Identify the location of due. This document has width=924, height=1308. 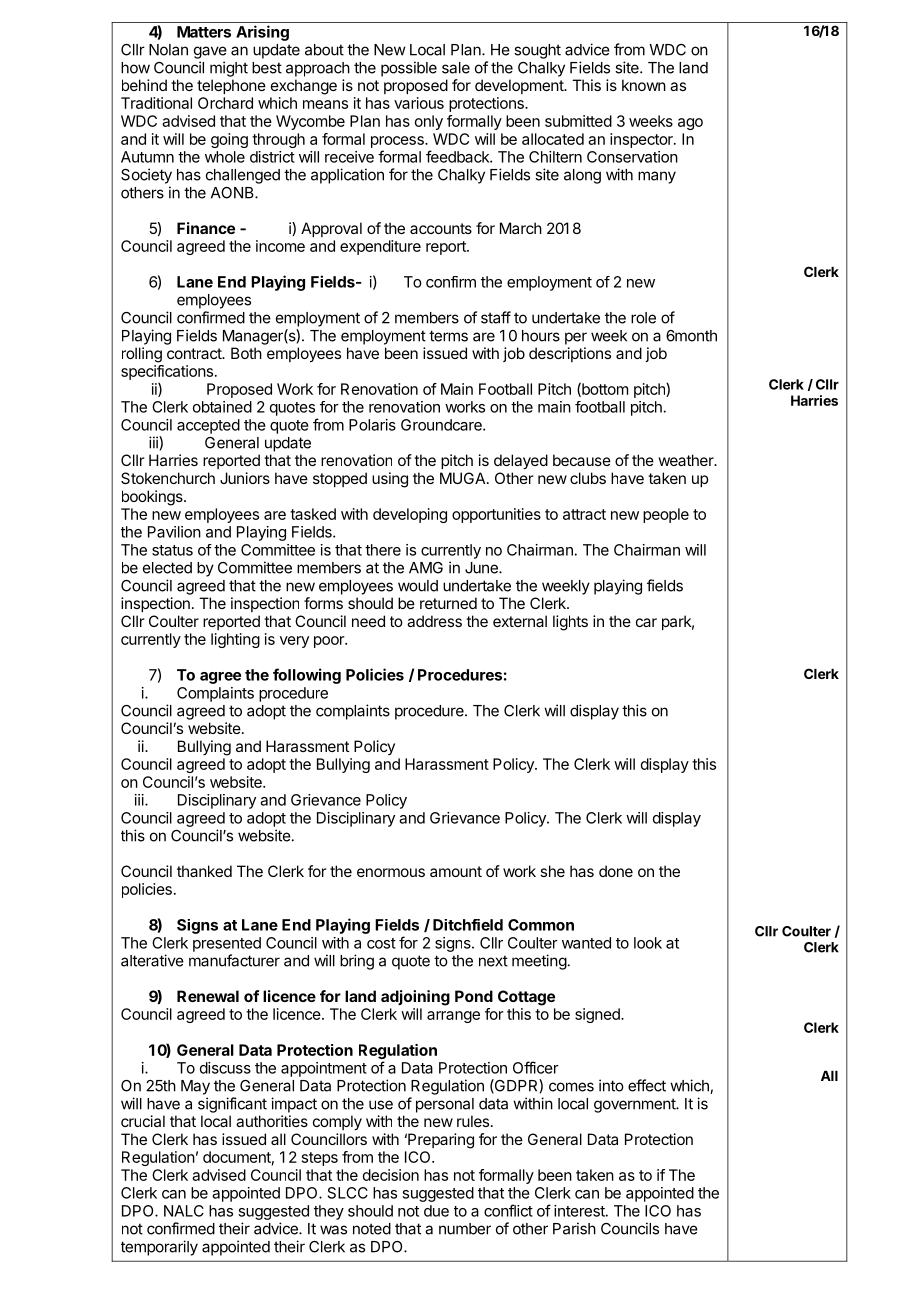
(436, 1211).
